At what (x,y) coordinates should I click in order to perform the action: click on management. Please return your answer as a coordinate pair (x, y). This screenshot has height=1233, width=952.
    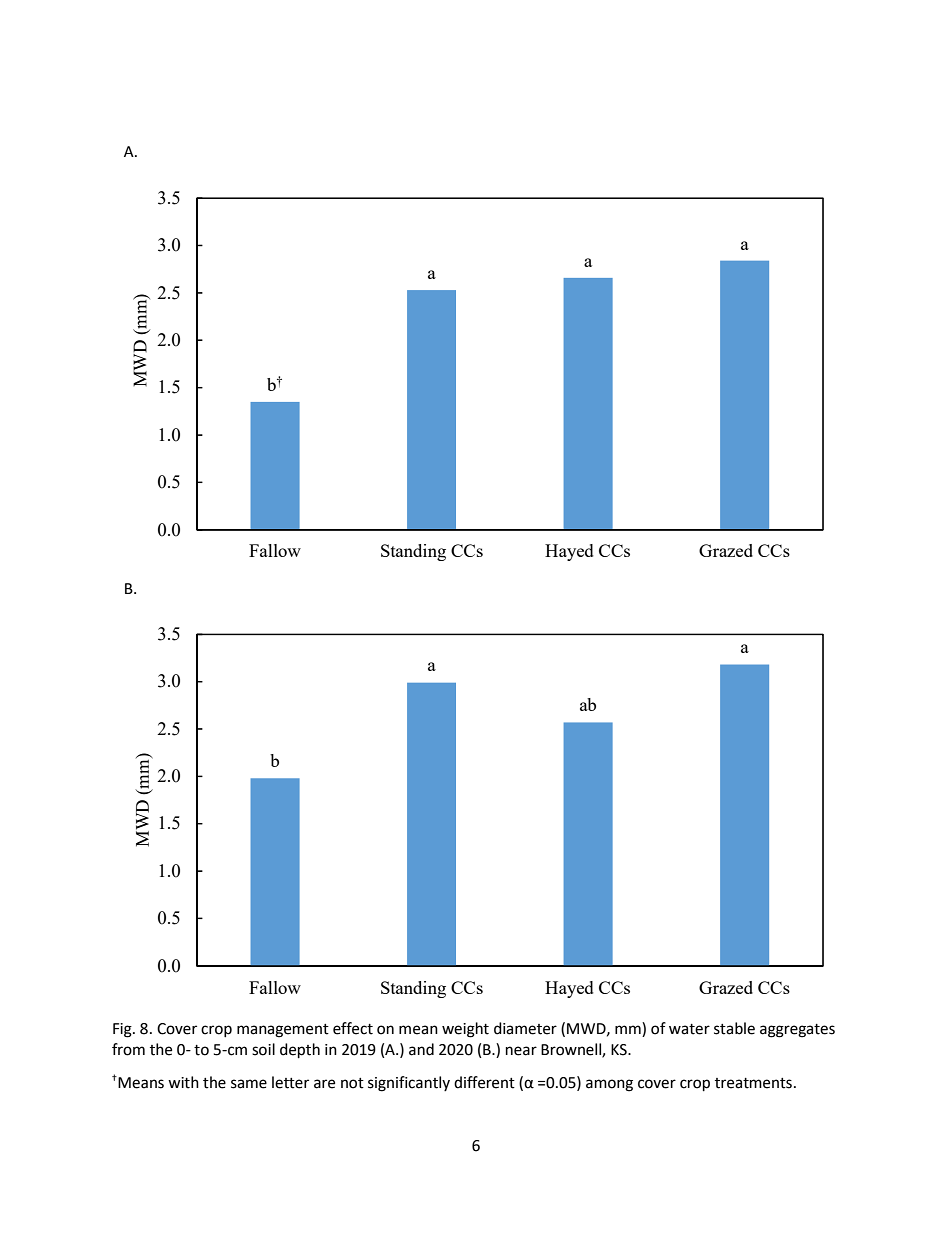
    Looking at the image, I should click on (283, 1031).
